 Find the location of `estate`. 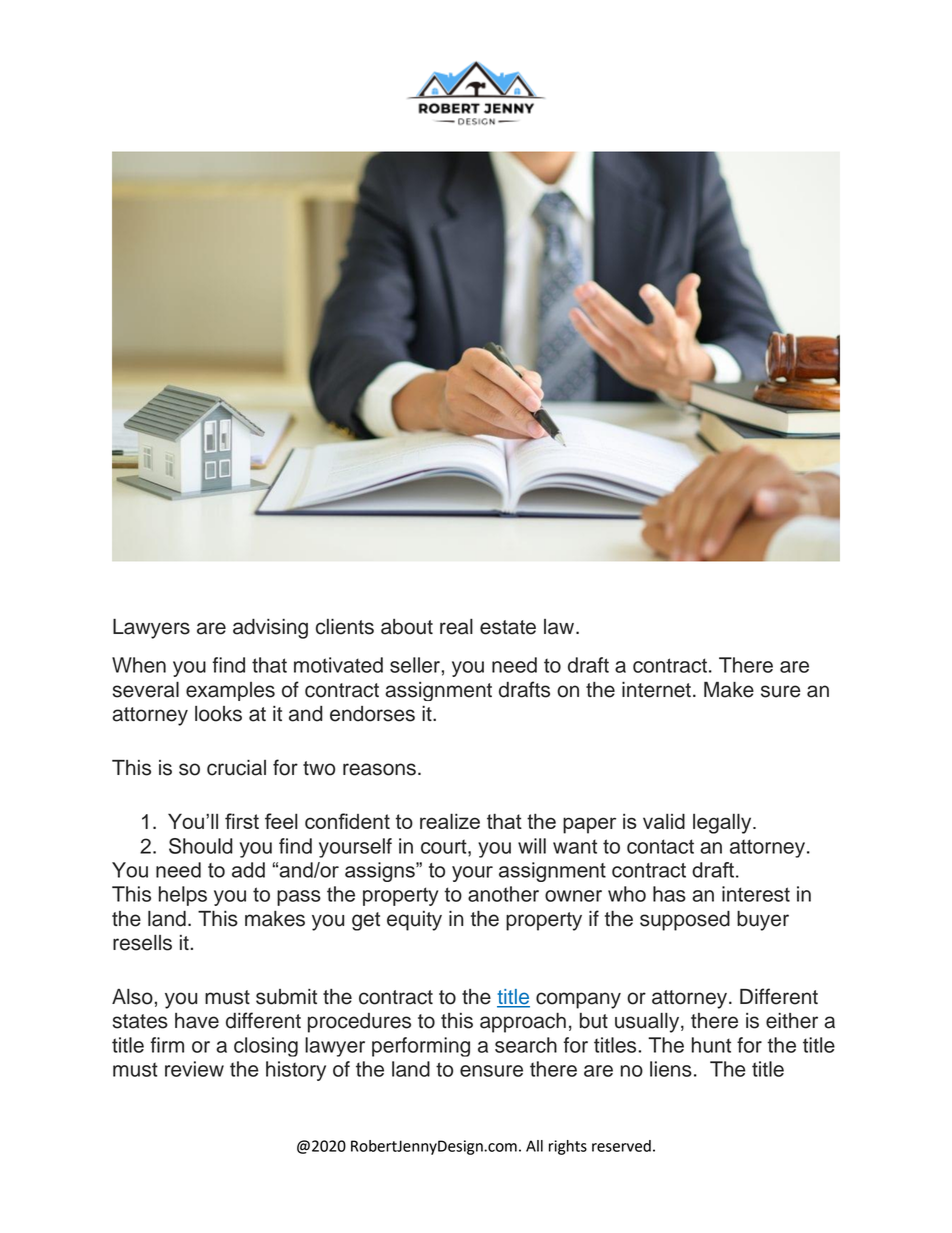

estate is located at coordinates (508, 627).
